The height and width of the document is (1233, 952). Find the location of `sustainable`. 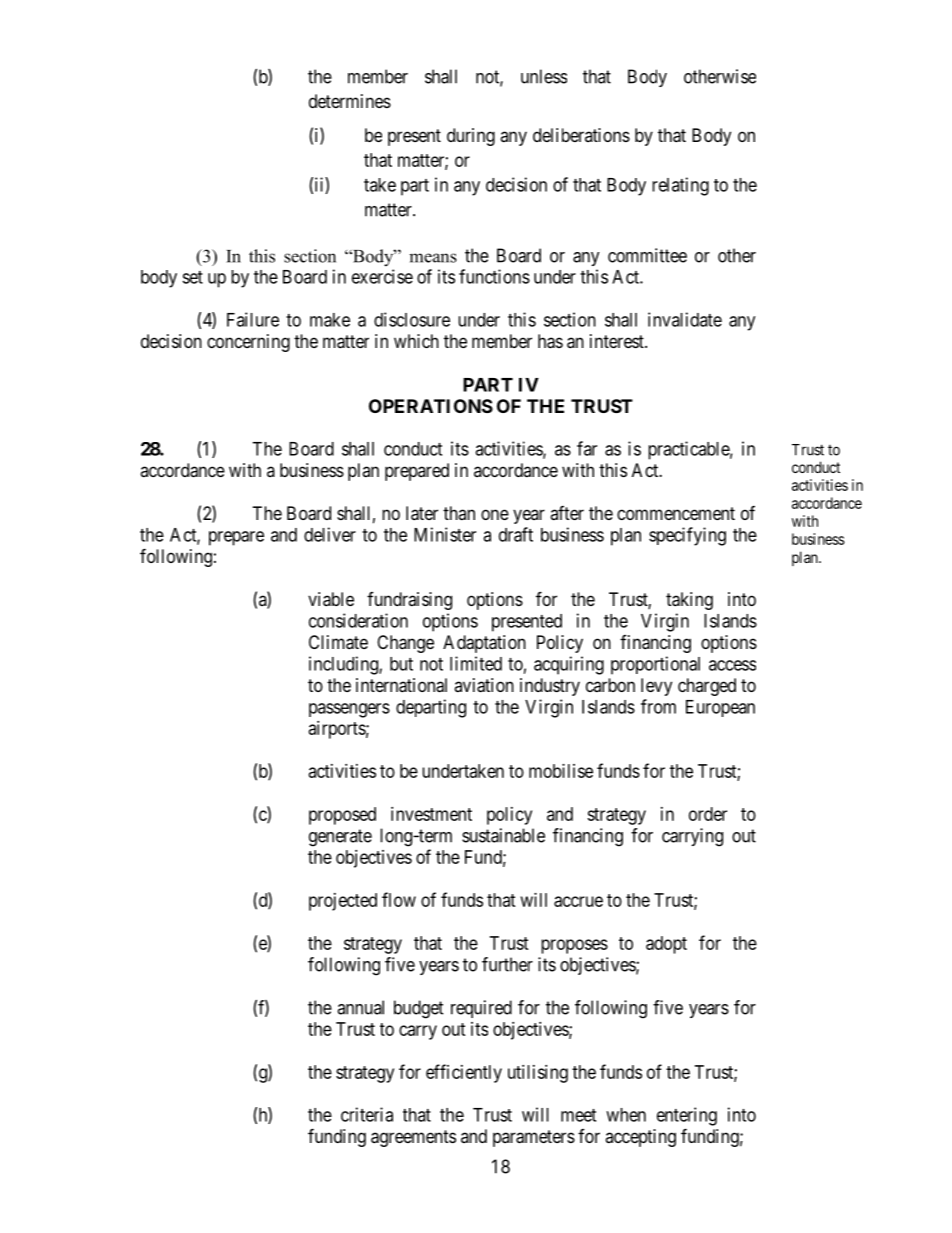

sustainable is located at coordinates (503, 835).
